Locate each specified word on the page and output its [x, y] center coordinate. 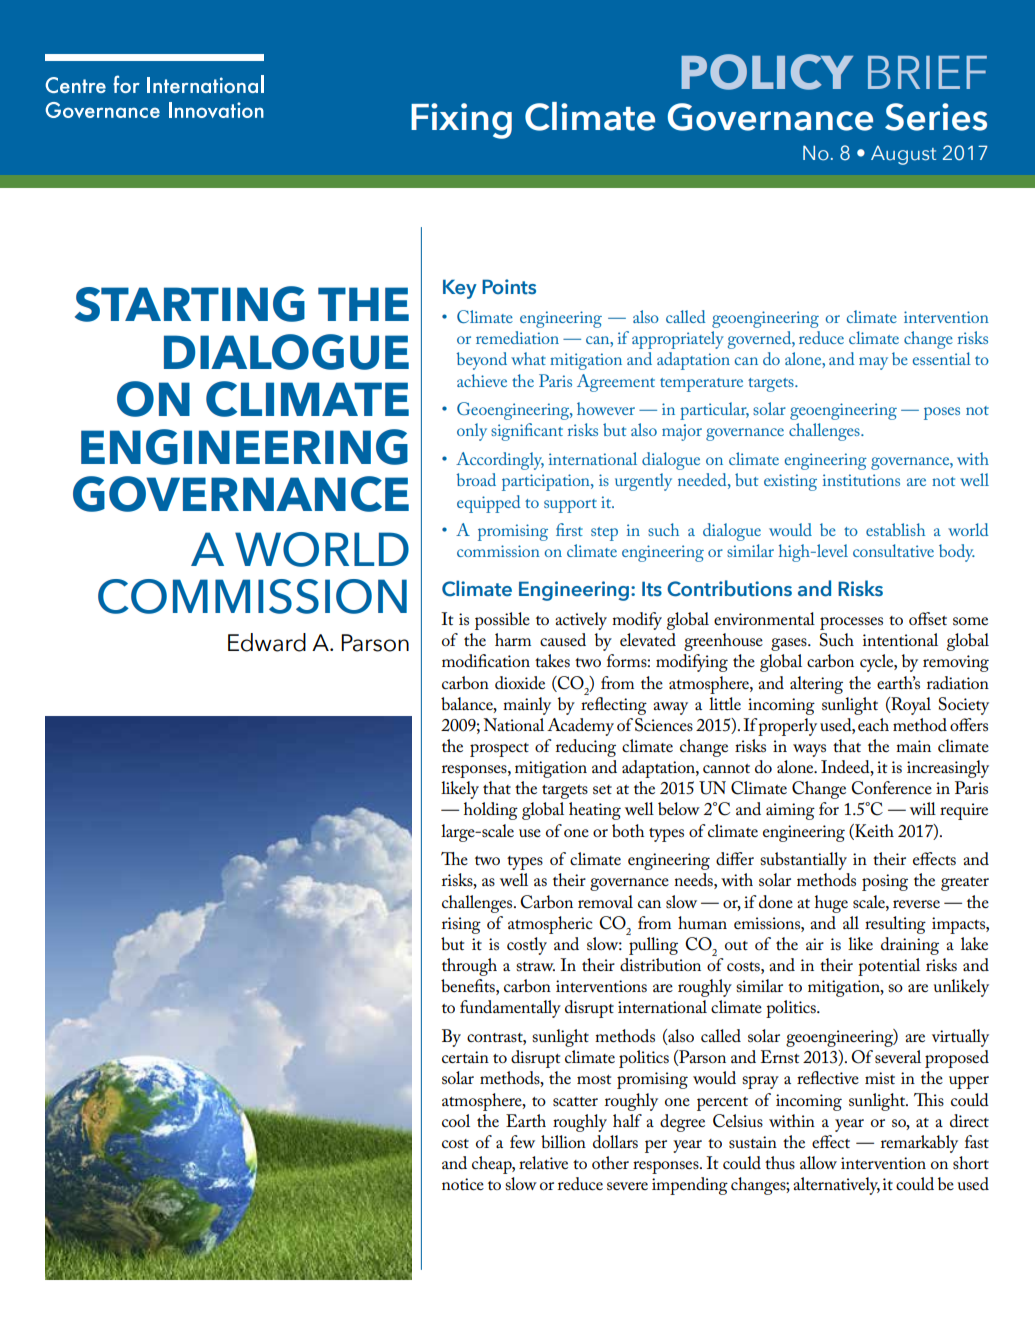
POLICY [767, 72]
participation [547, 482]
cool [456, 1121]
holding [491, 811]
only [472, 432]
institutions [861, 480]
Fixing [461, 121]
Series [936, 117]
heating [595, 811]
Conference [891, 788]
